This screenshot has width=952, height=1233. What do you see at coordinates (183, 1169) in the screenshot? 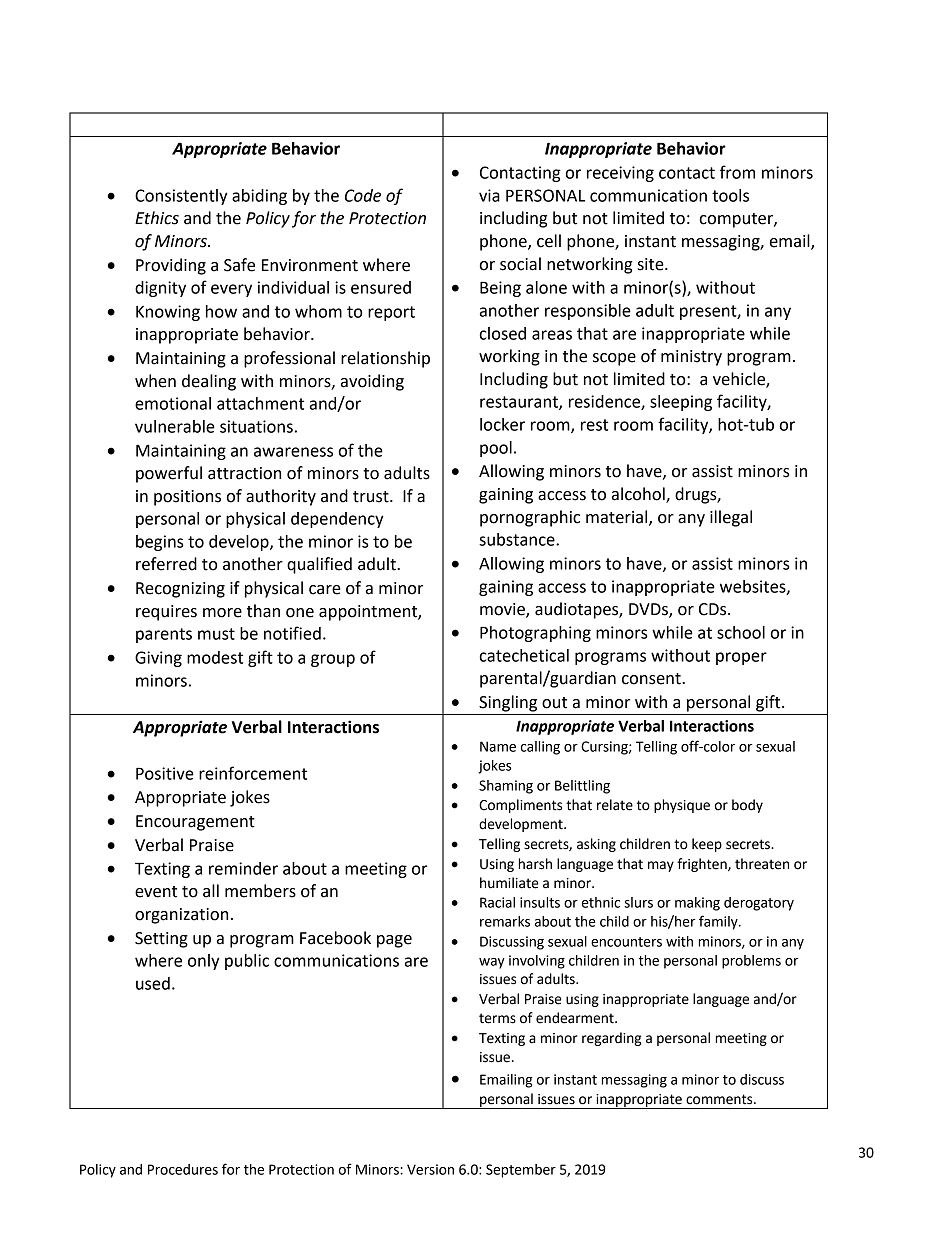
I see `Procedures` at bounding box center [183, 1169].
